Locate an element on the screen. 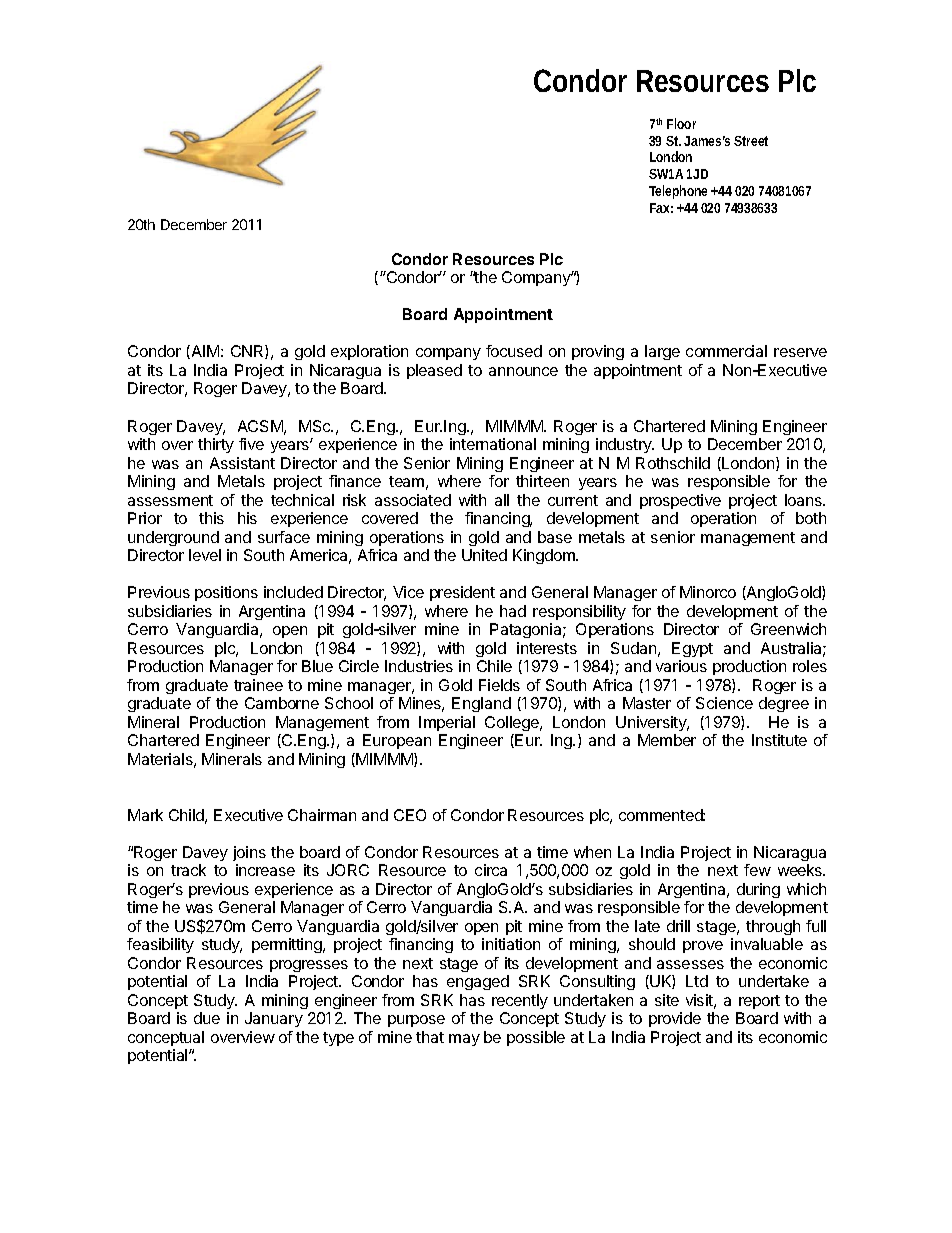 Image resolution: width=952 pixels, height=1233 pixels. Floor is located at coordinates (681, 123).
